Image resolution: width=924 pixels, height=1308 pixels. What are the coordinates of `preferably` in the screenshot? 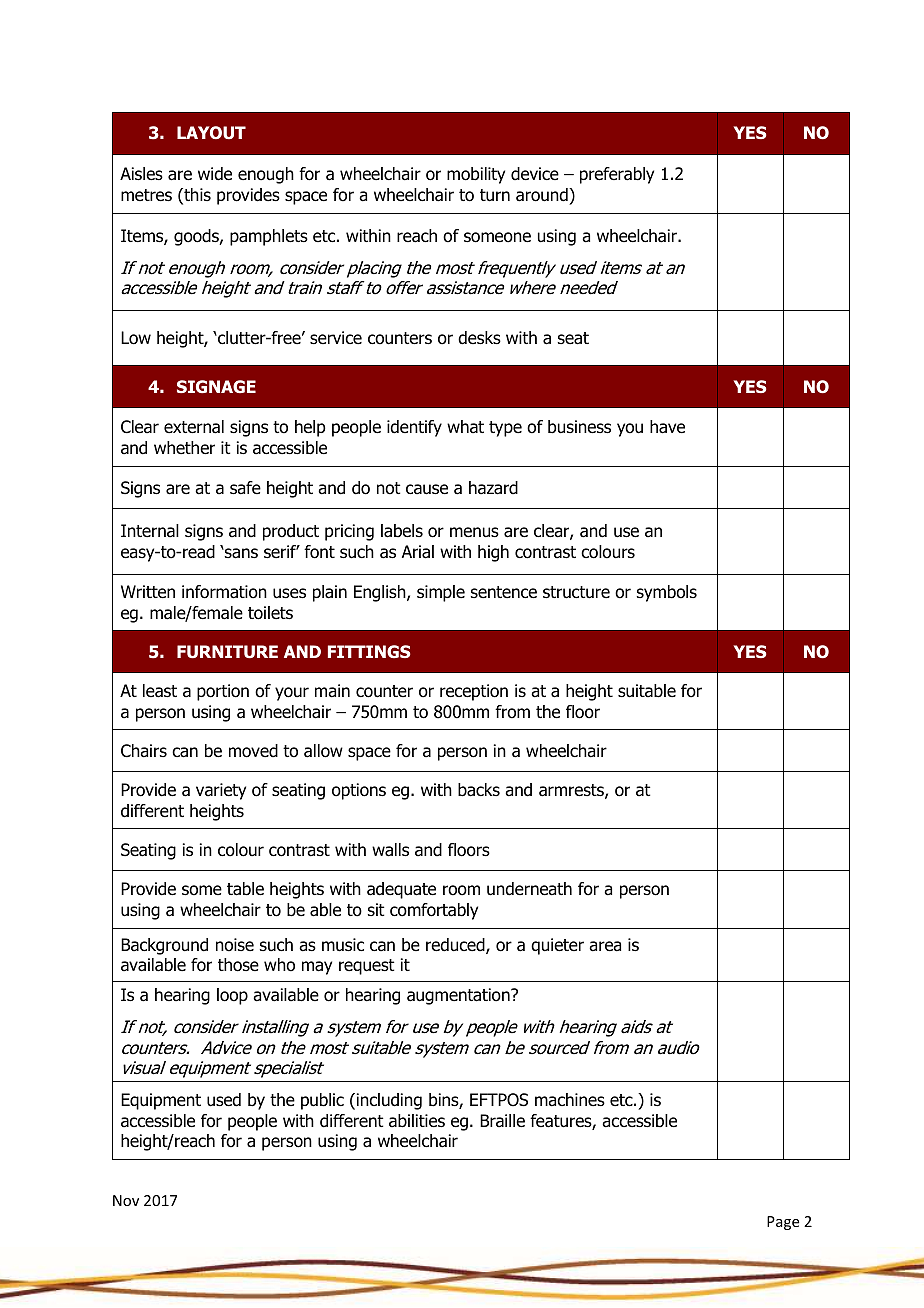 It's located at (617, 175).
